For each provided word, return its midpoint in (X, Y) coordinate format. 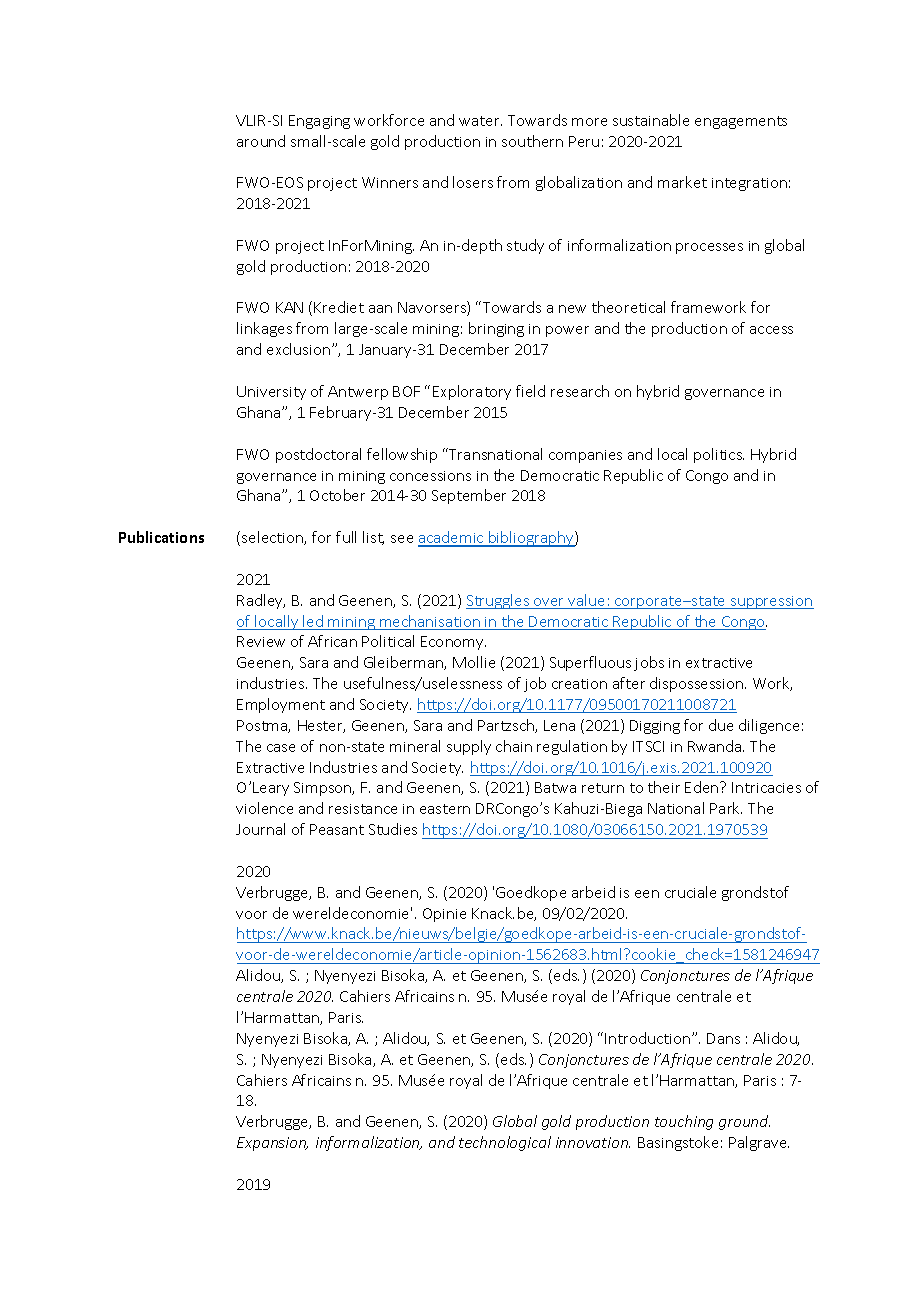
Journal (260, 829)
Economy (453, 643)
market (682, 182)
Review (261, 641)
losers (473, 182)
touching (684, 1122)
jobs (649, 663)
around (261, 141)
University (271, 393)
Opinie (444, 915)
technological (505, 1143)
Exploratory (472, 392)
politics (719, 455)
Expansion (272, 1144)
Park (726, 808)
